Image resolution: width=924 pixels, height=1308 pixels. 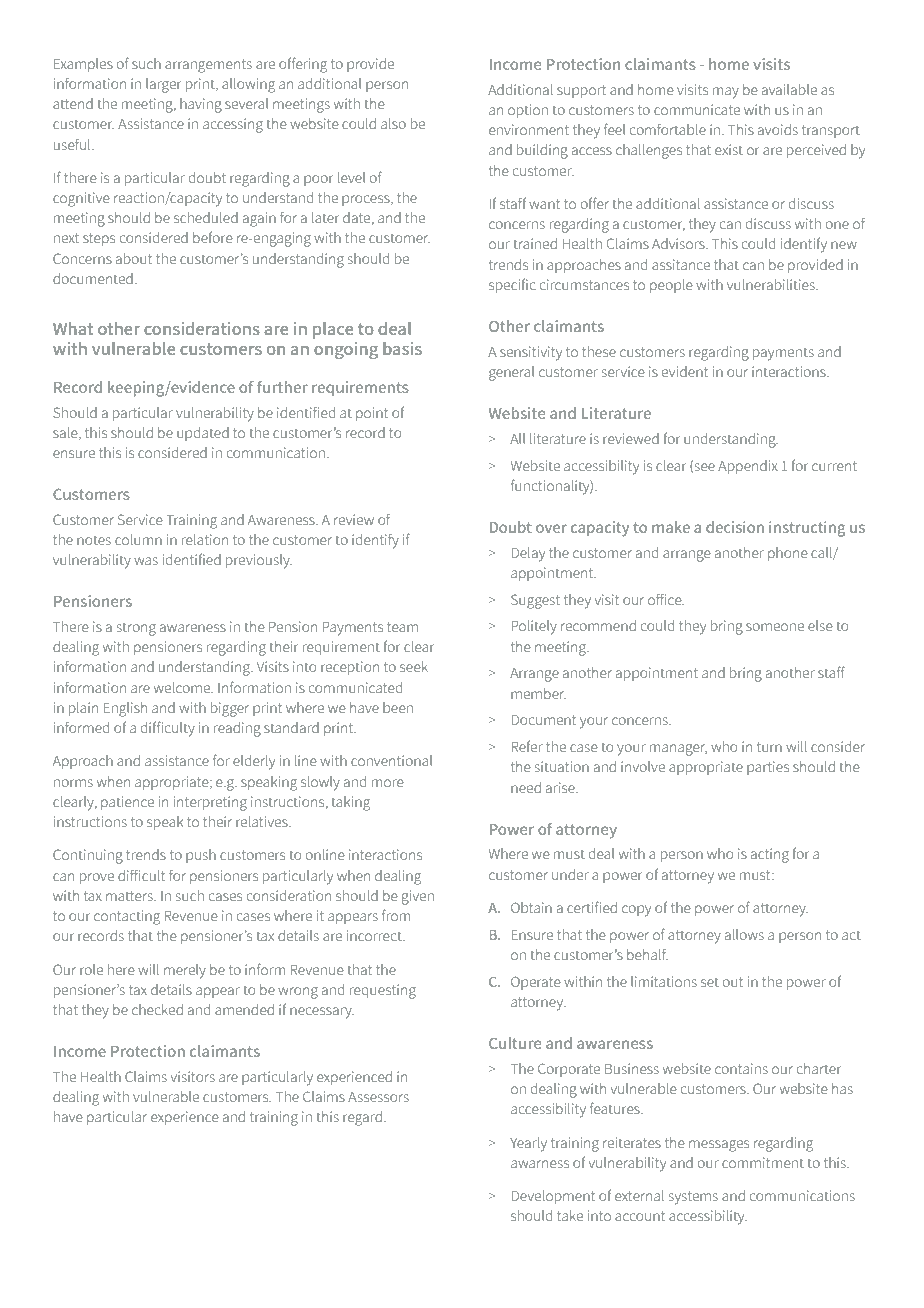 I want to click on general, so click(x=511, y=373).
